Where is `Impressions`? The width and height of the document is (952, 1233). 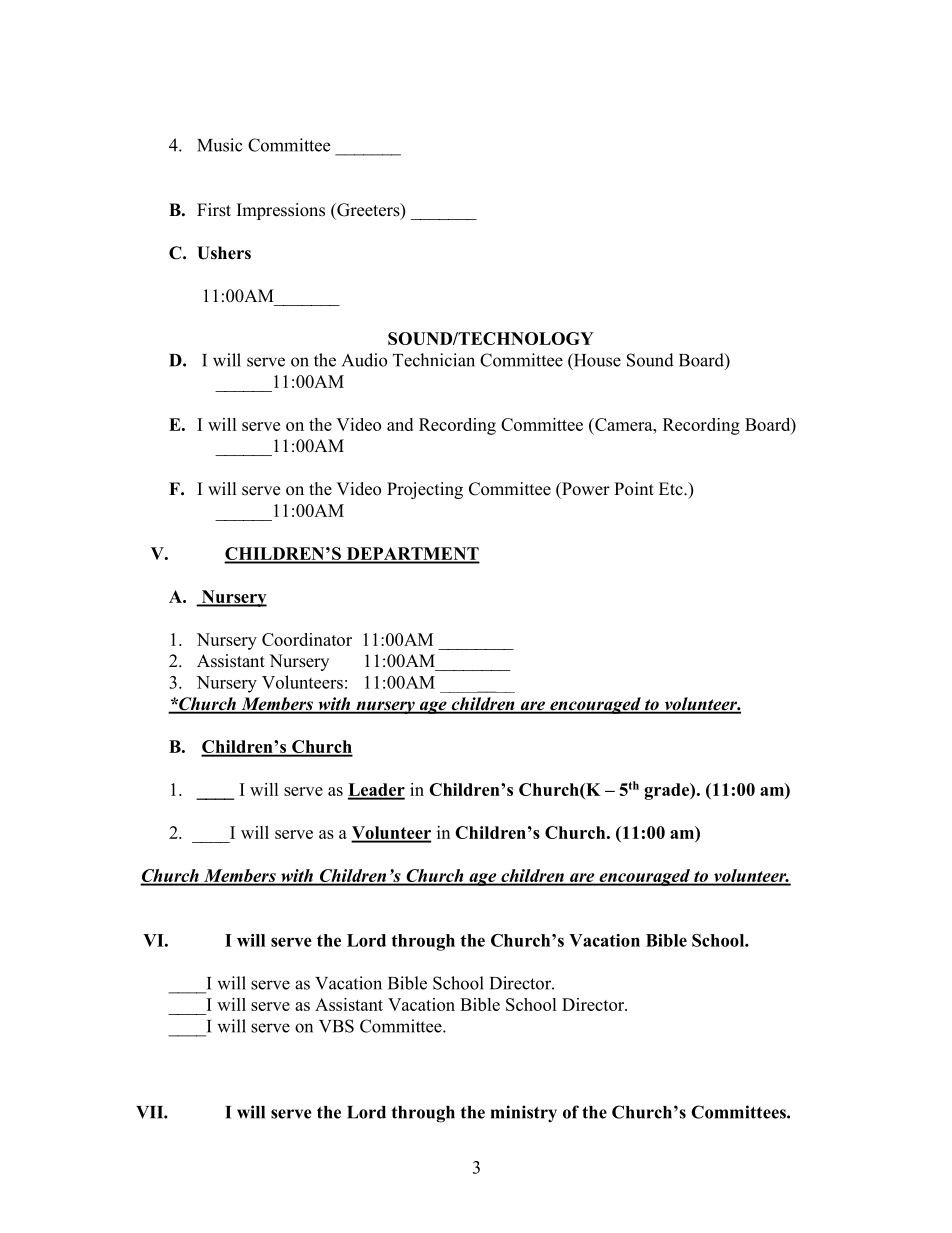 Impressions is located at coordinates (281, 211).
